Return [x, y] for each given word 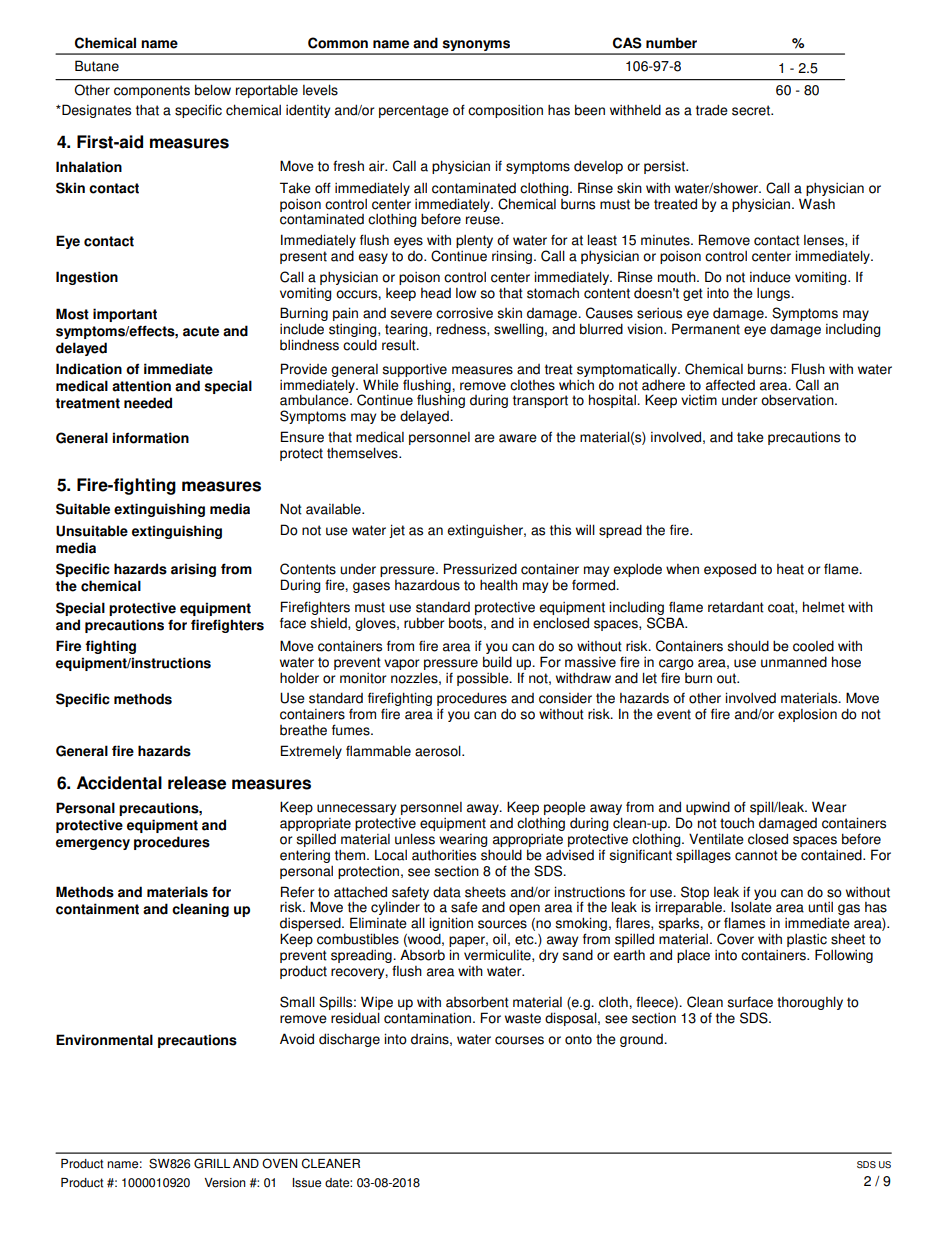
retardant [736, 607]
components [152, 91]
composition [505, 111]
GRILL [212, 1163]
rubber [424, 623]
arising [193, 570]
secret [752, 110]
